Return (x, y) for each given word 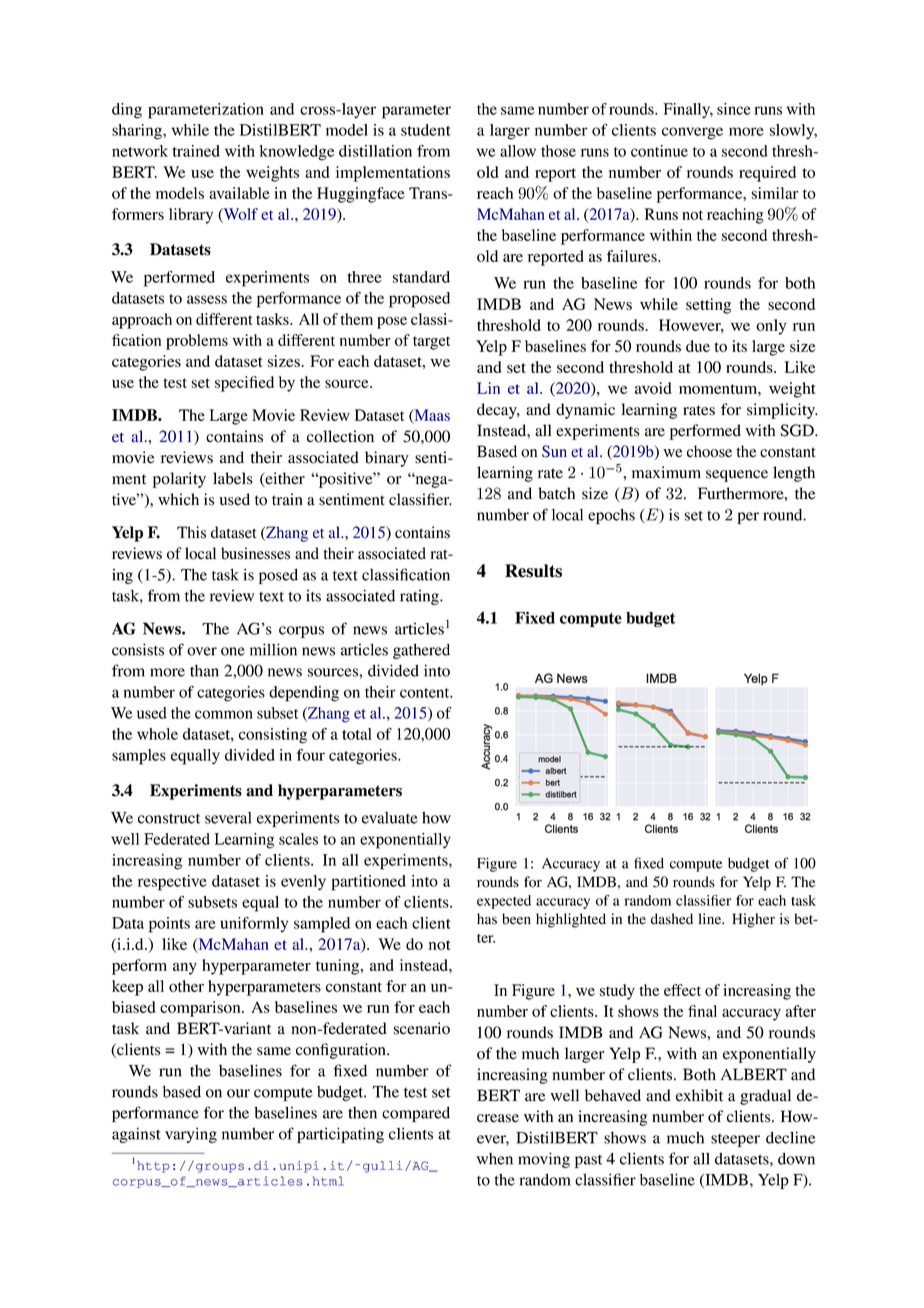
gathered (421, 651)
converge (692, 133)
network (140, 151)
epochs (611, 516)
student (426, 130)
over (202, 651)
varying (191, 1135)
